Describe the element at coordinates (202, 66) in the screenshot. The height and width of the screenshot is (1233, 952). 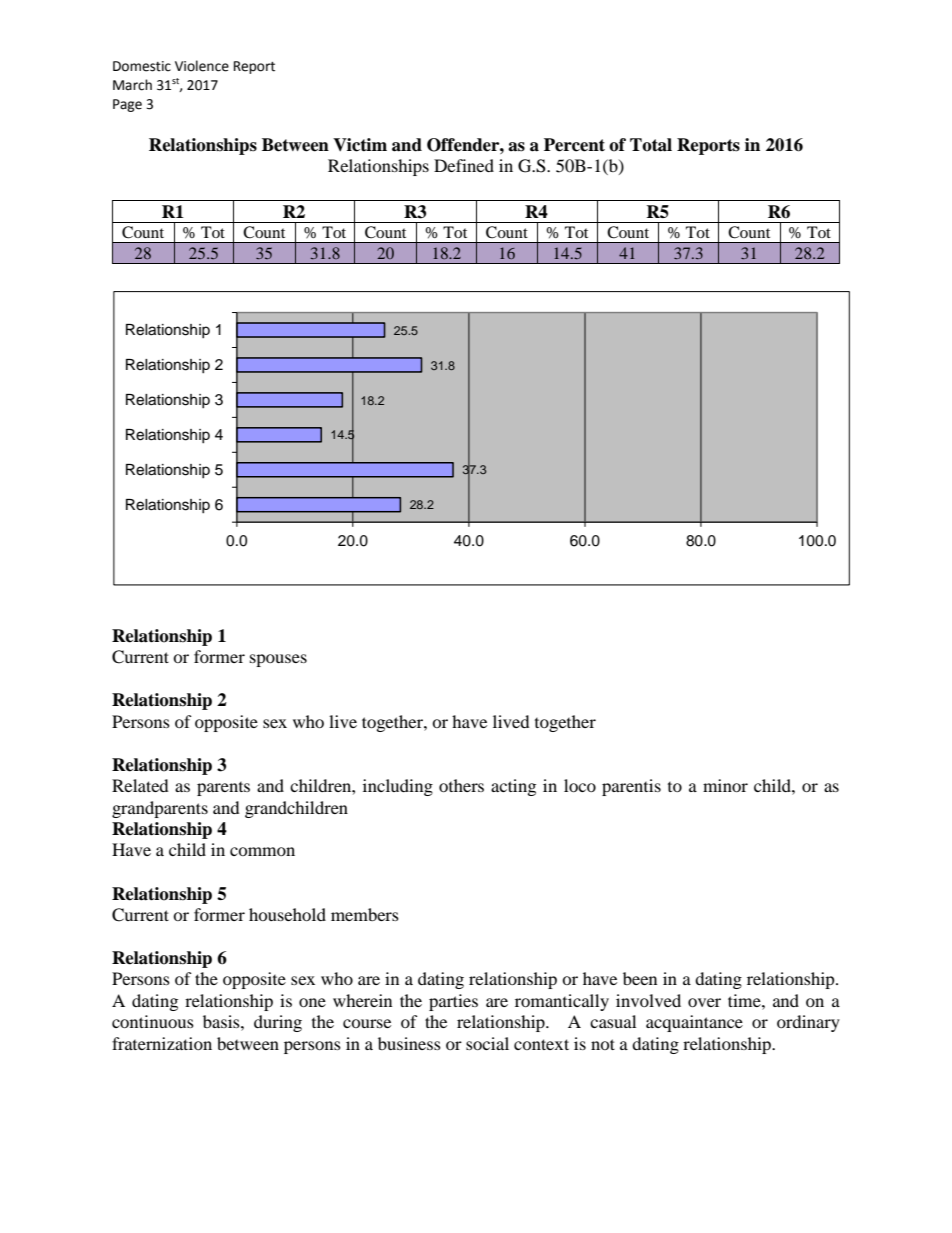
I see `Violence` at that location.
